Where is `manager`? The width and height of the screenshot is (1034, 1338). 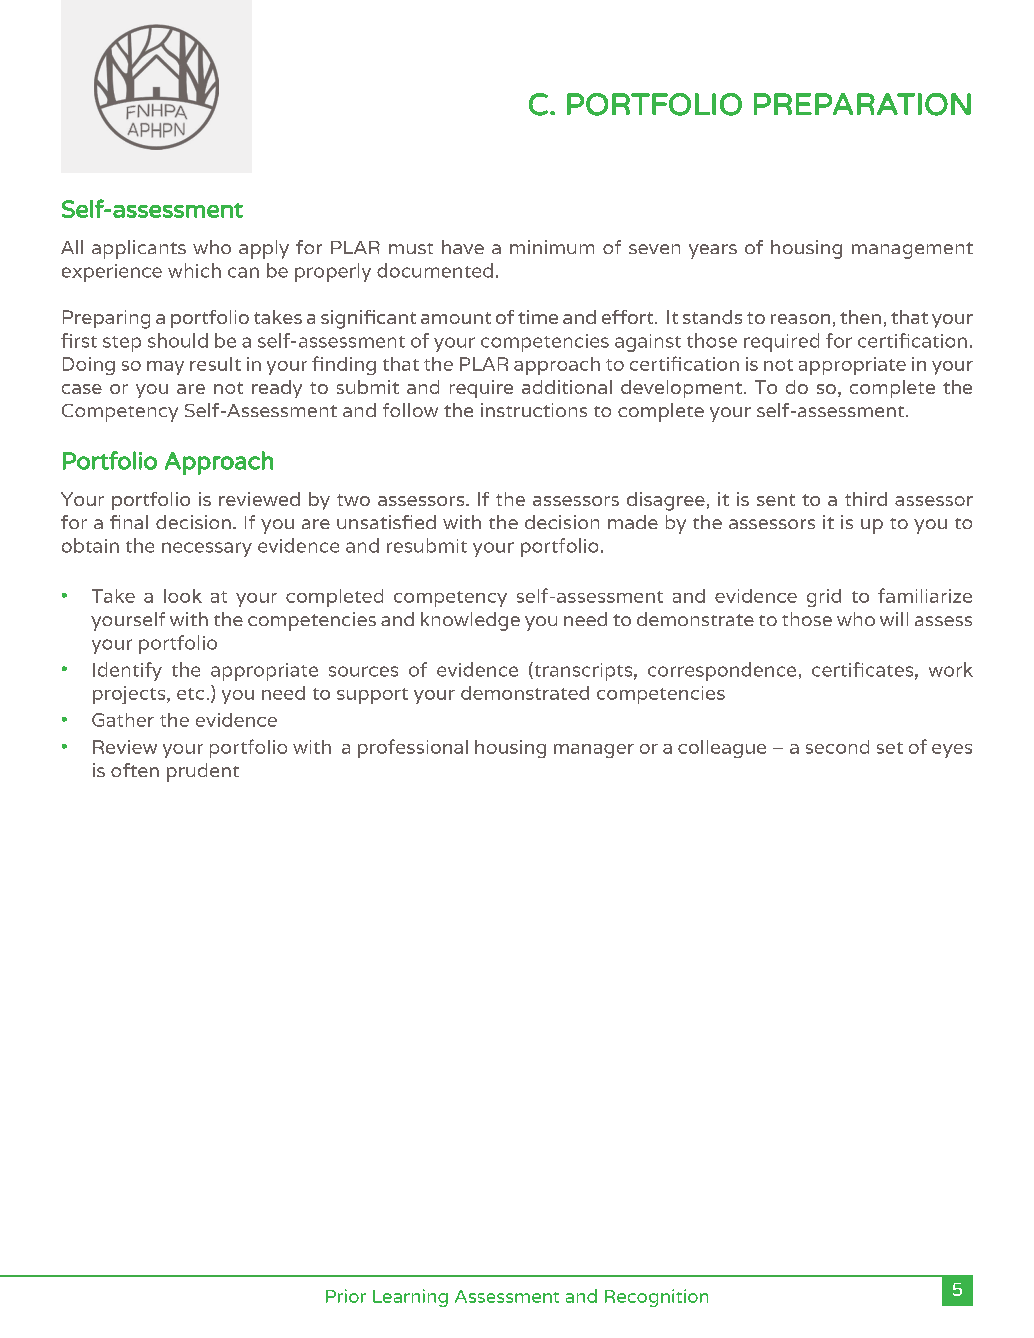
manager is located at coordinates (594, 751).
